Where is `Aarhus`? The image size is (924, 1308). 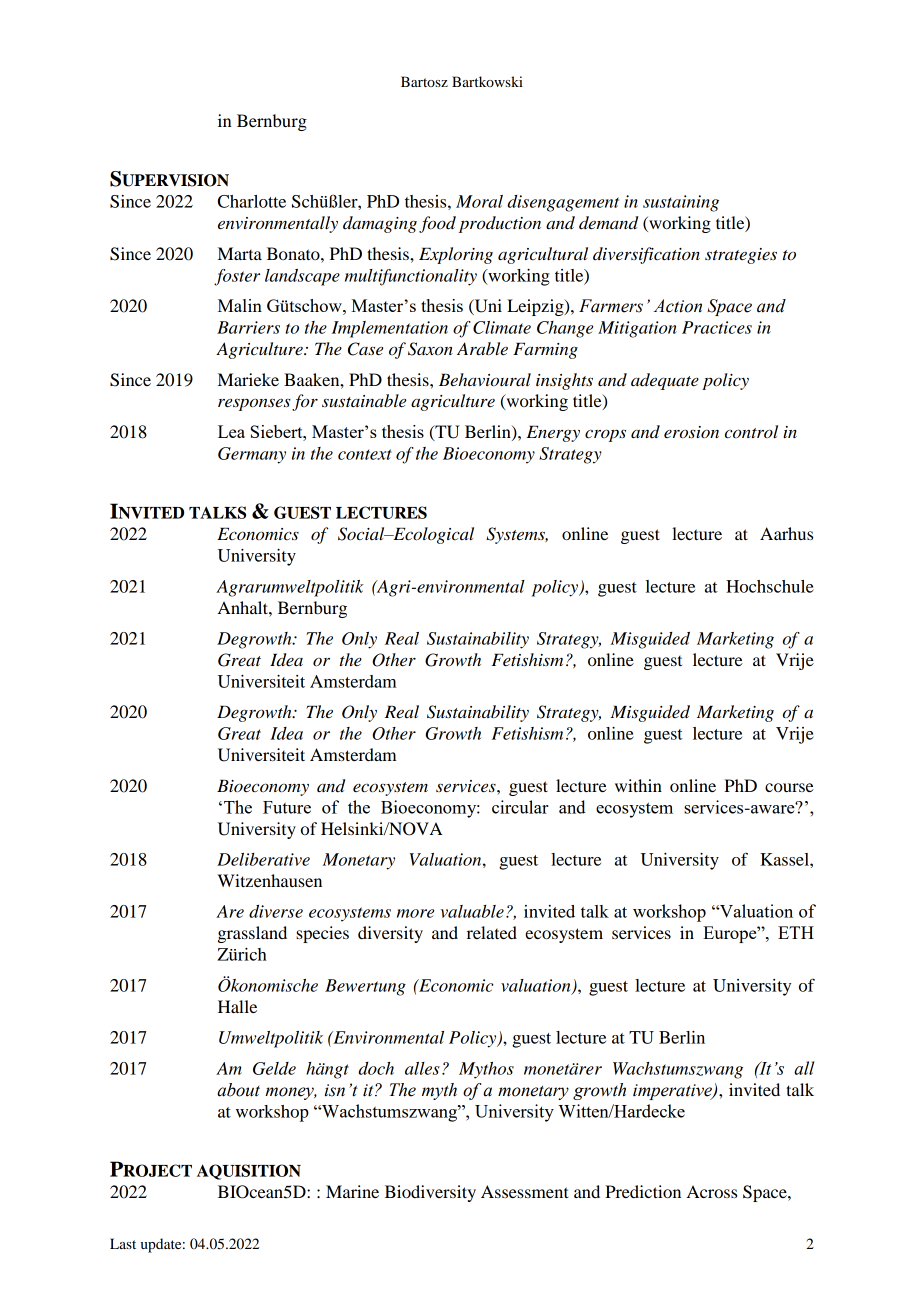 Aarhus is located at coordinates (786, 533).
